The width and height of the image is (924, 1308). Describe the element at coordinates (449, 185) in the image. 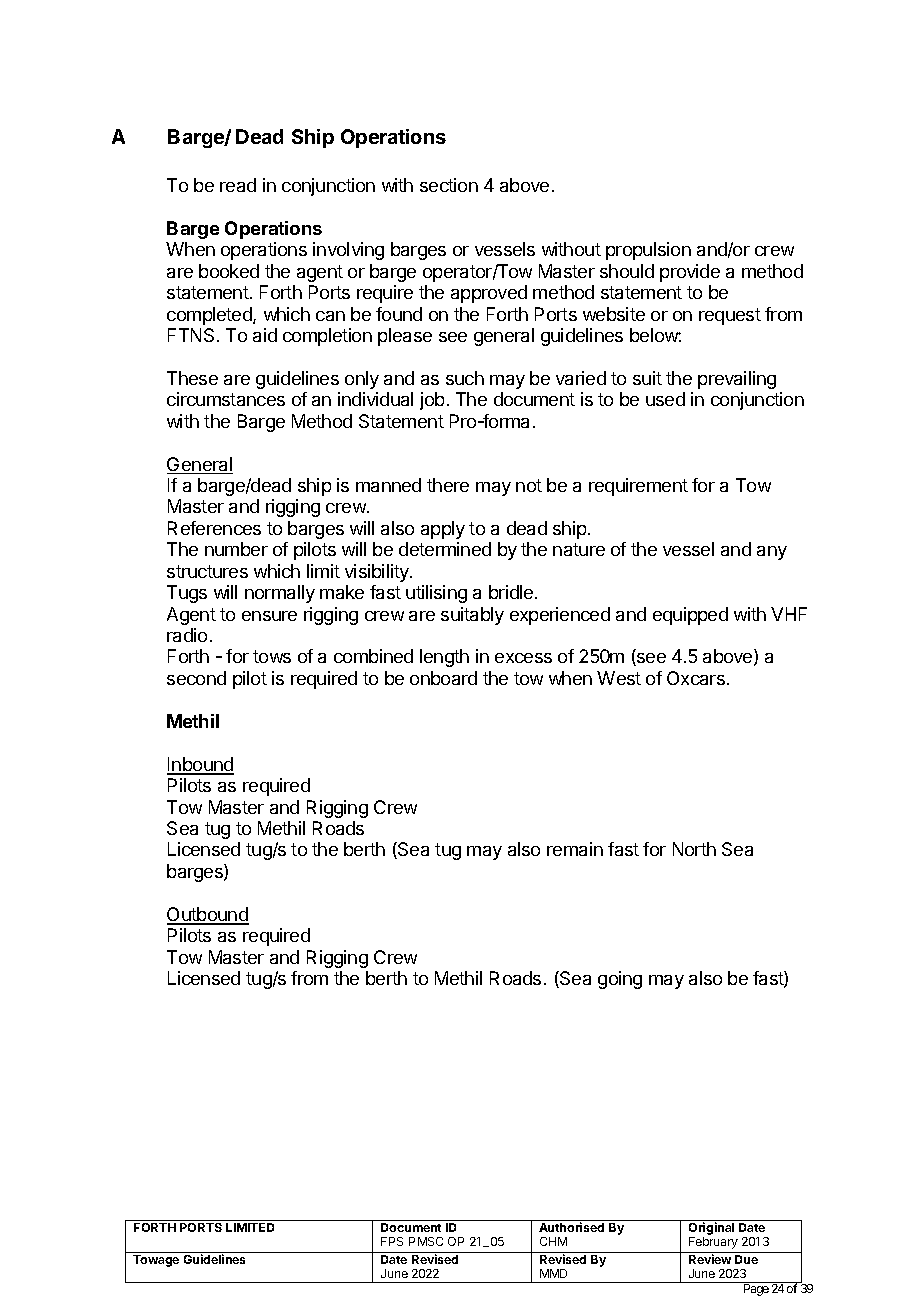

I see `section` at that location.
